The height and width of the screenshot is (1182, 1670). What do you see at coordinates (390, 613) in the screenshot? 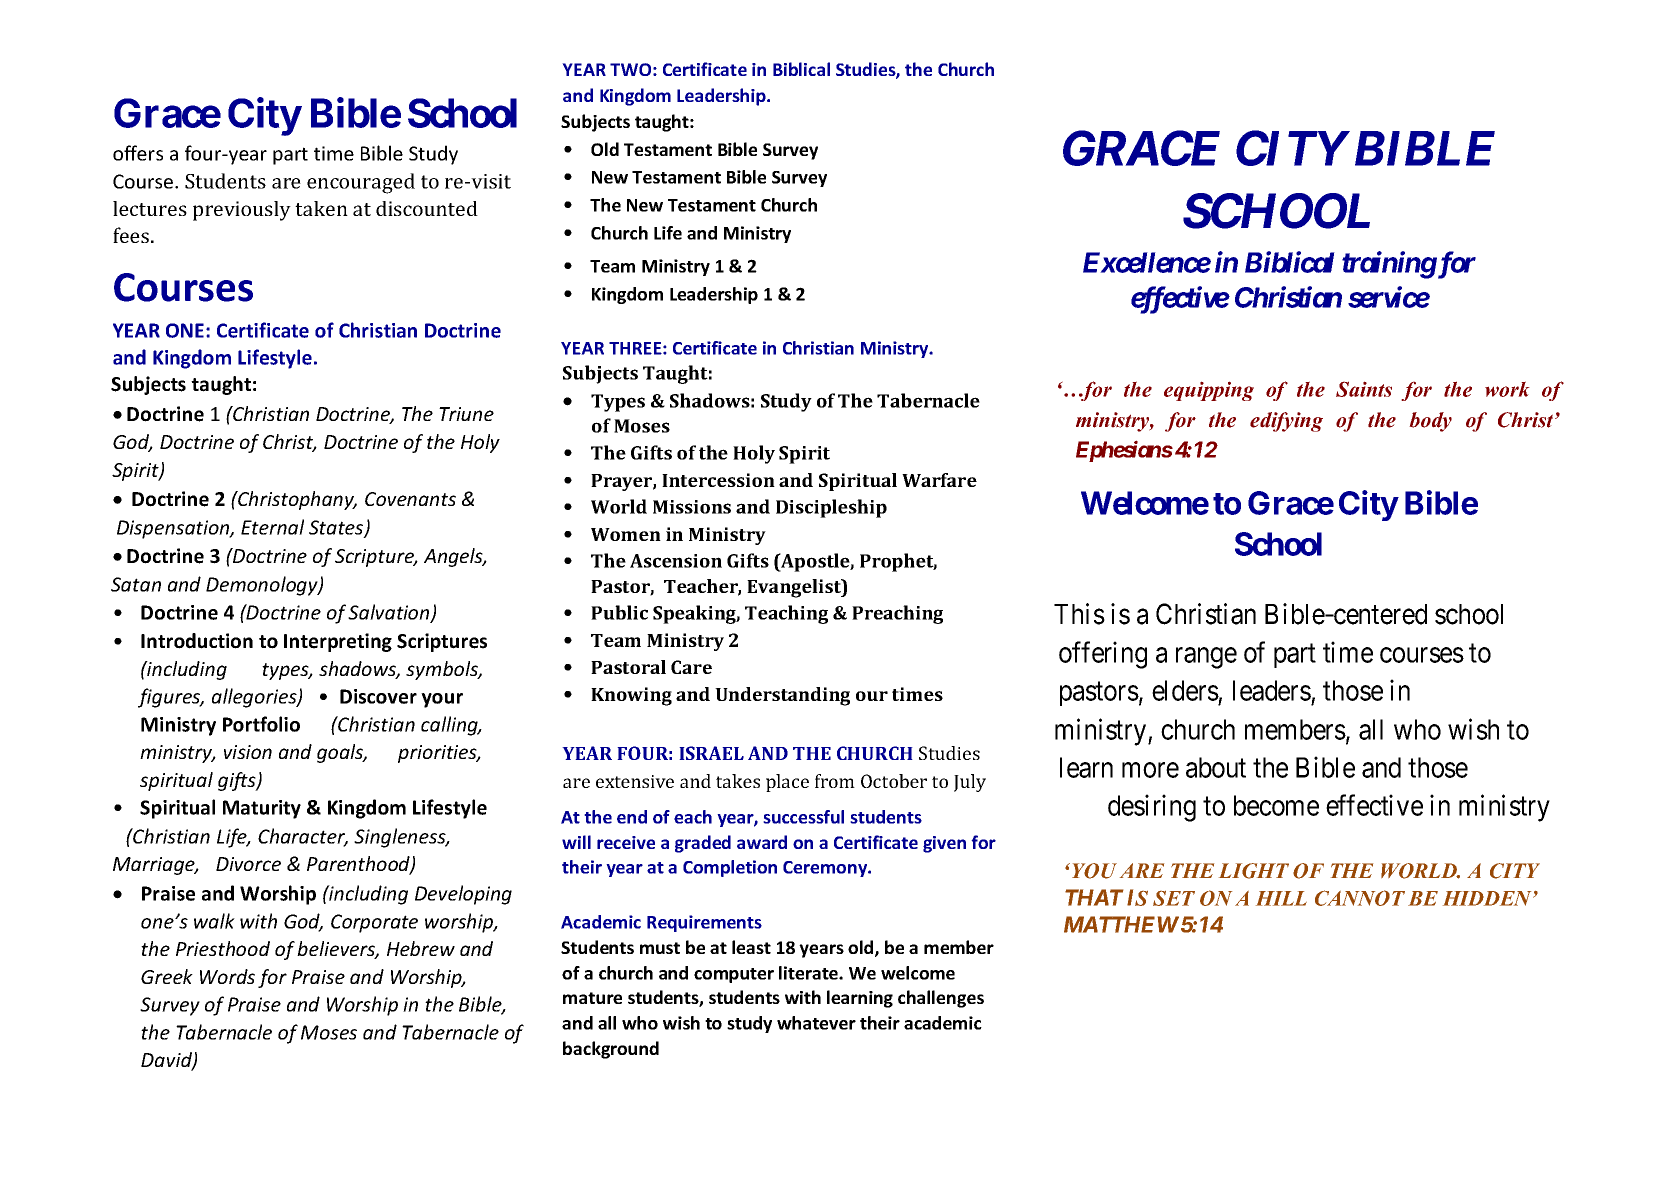
I see `Salvation` at bounding box center [390, 613].
